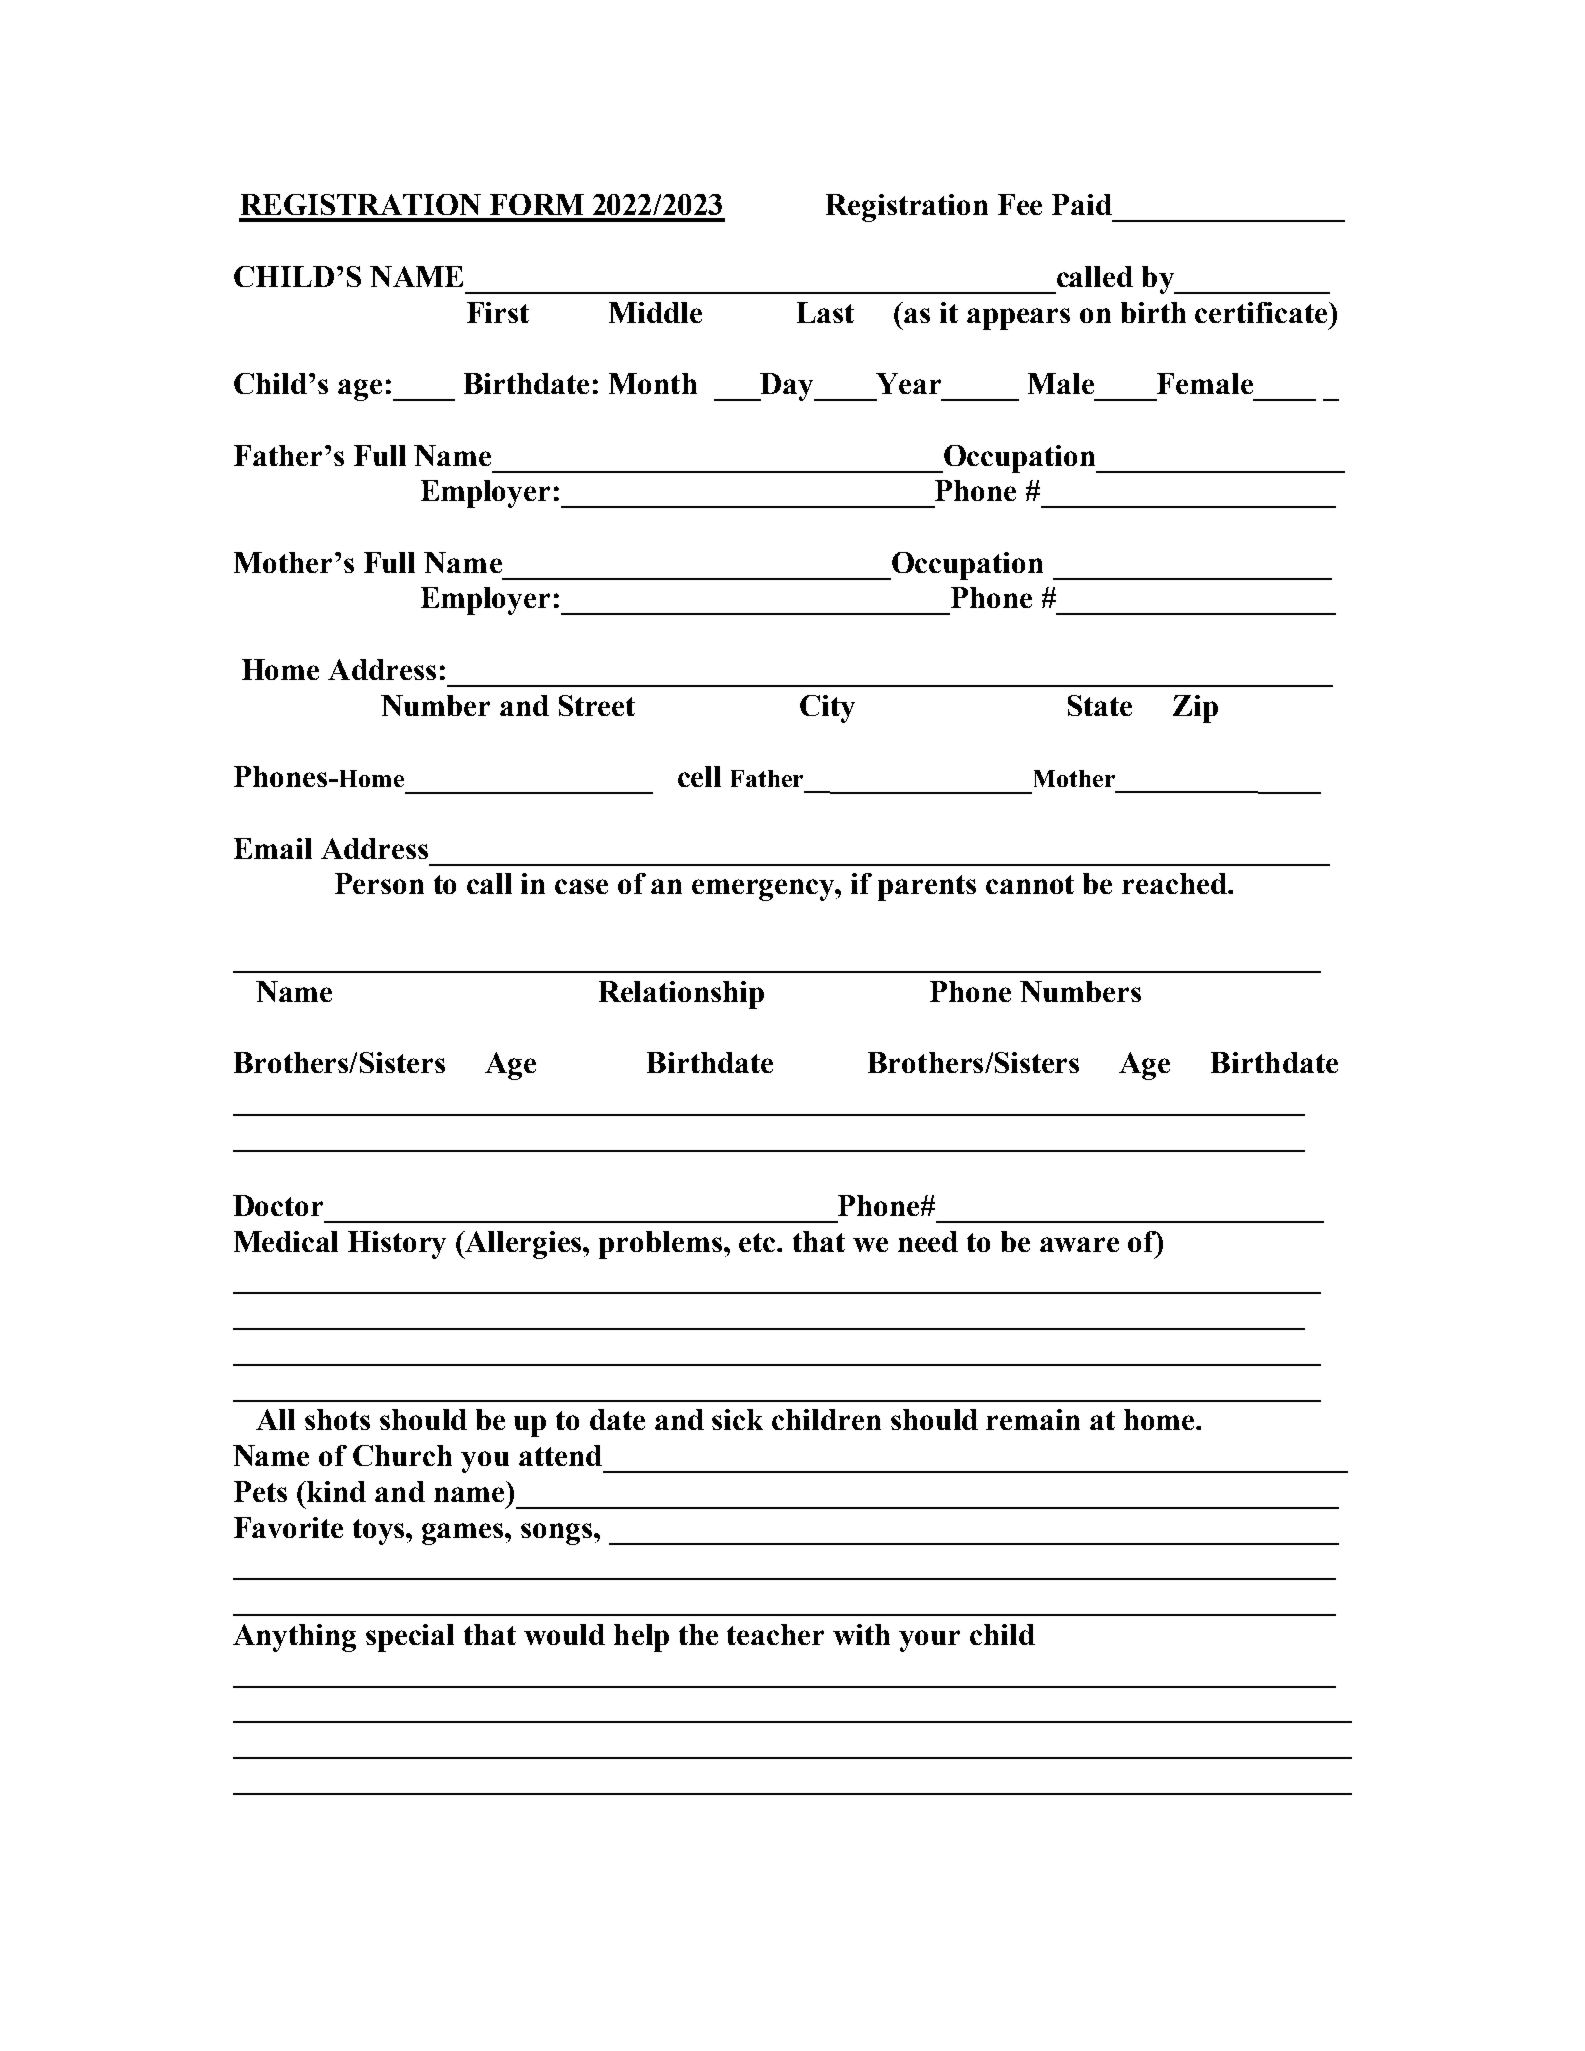  Describe the element at coordinates (681, 995) in the document. I see `Relationship` at that location.
